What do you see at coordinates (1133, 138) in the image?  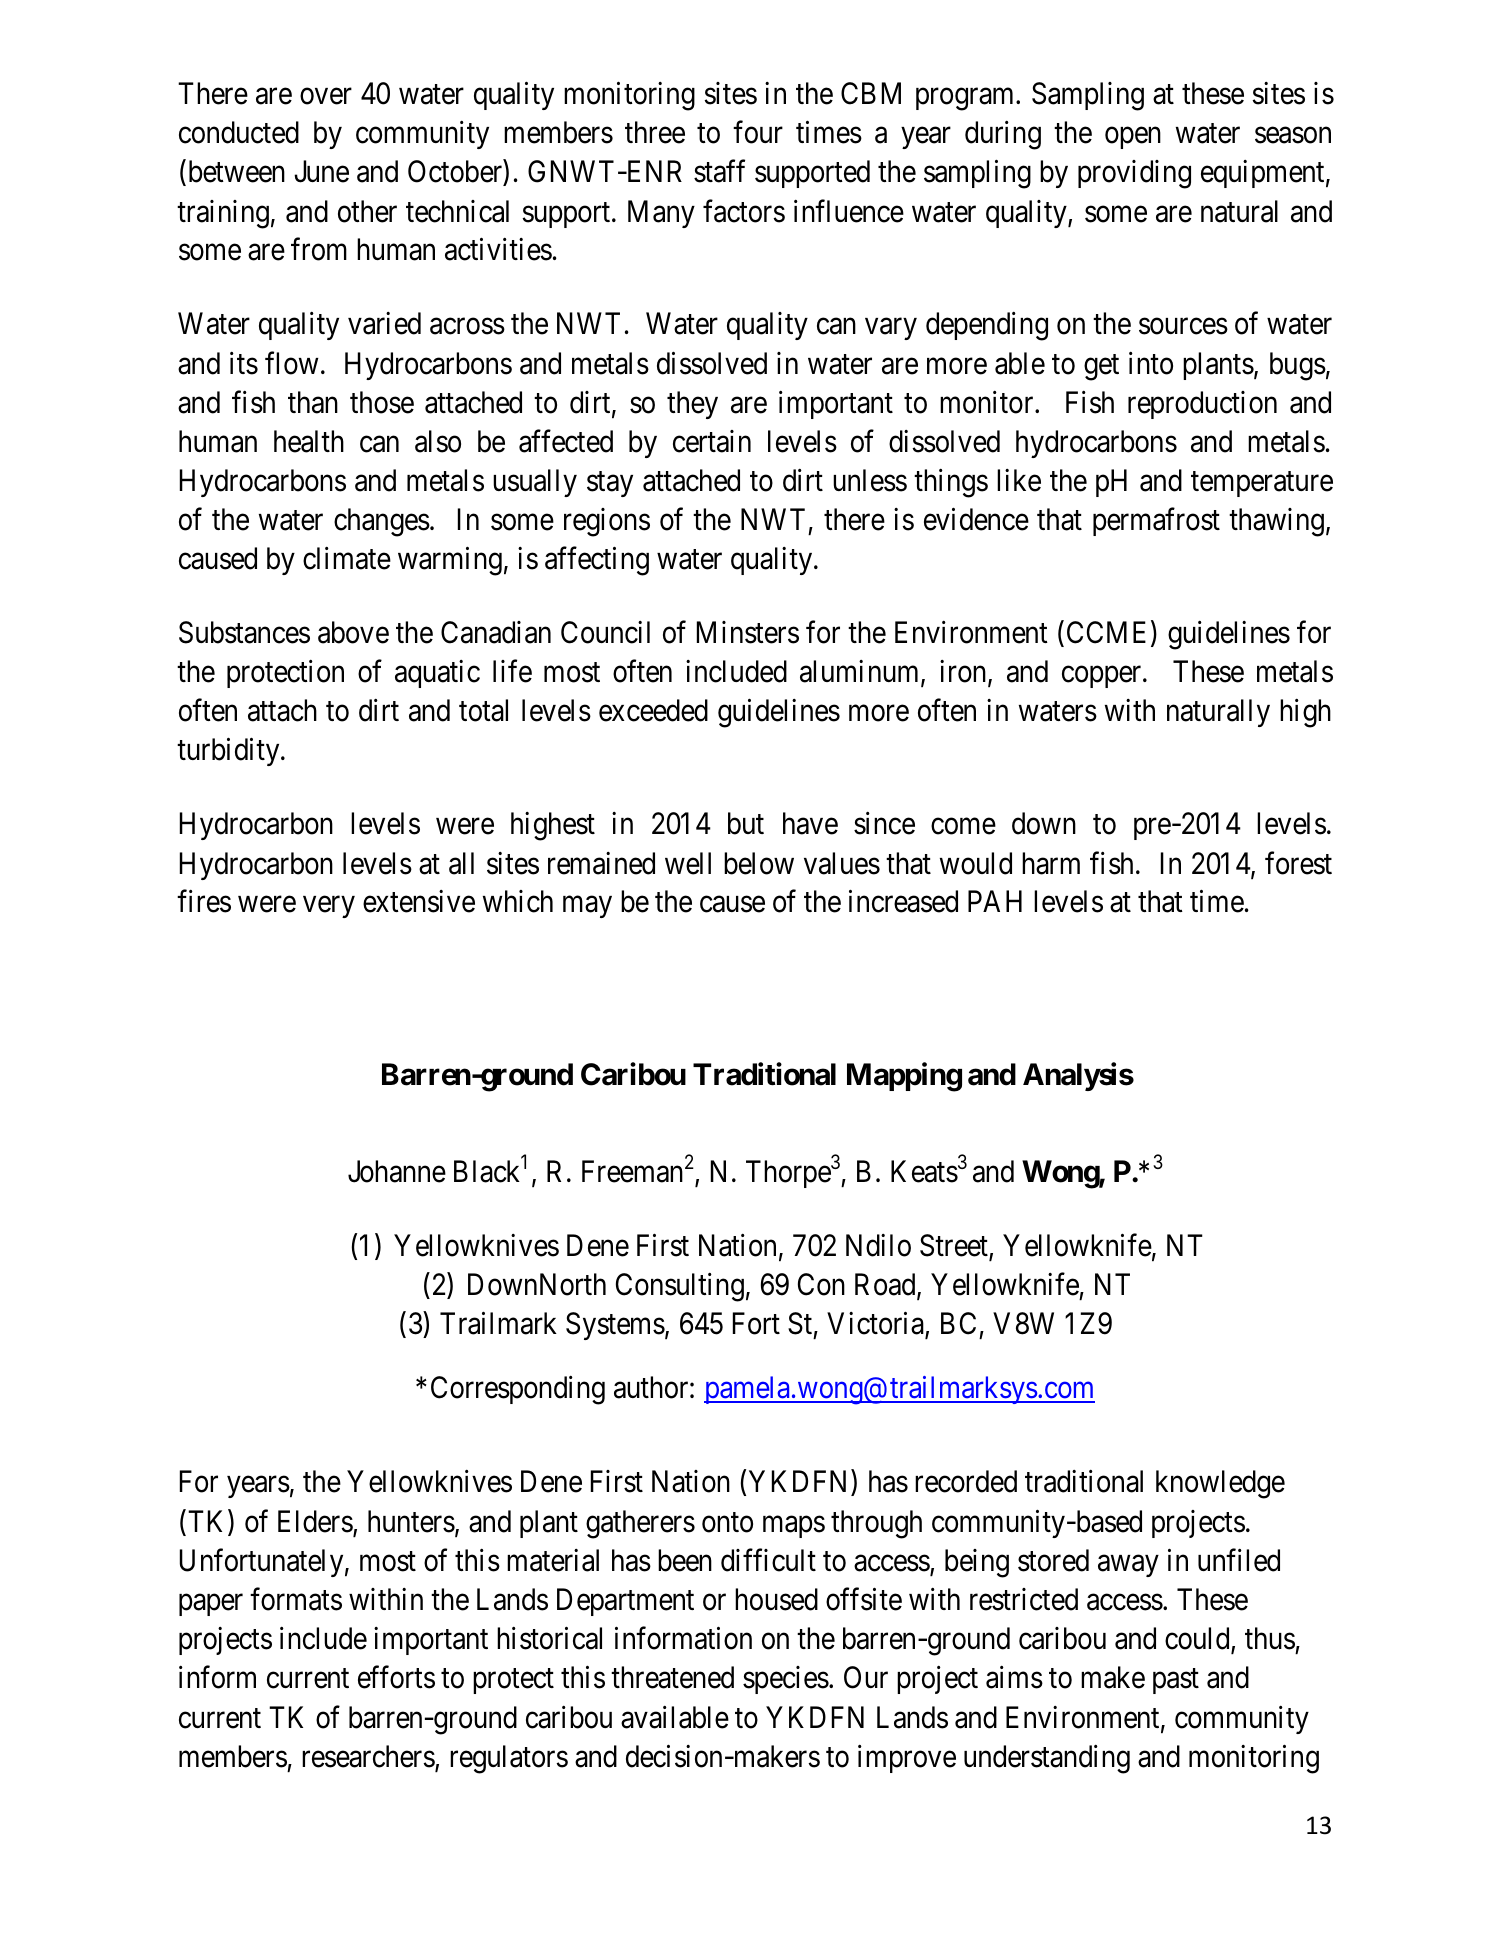 I see `open` at bounding box center [1133, 138].
